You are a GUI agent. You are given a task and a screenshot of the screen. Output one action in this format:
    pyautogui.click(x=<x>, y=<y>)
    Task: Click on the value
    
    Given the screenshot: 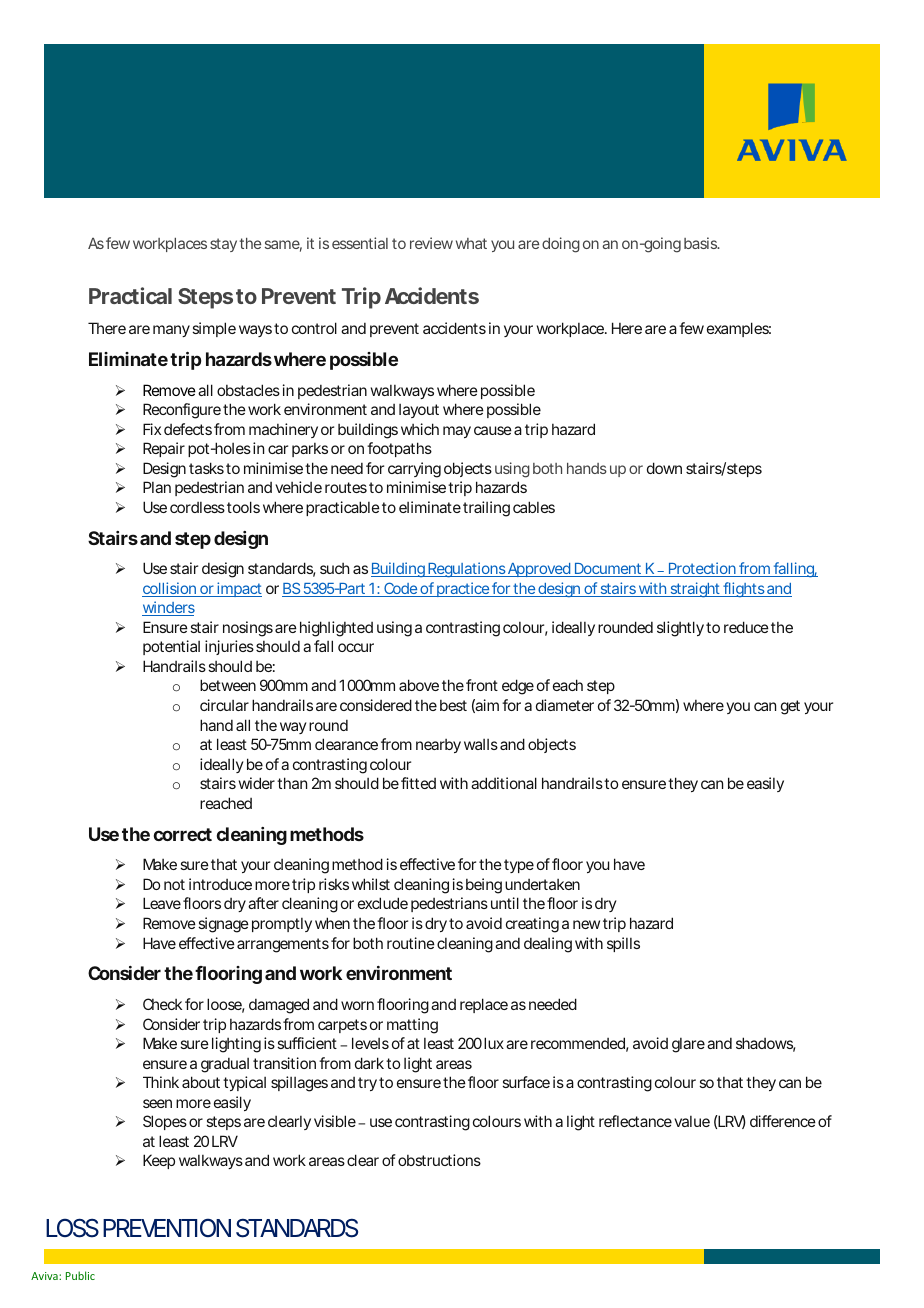 What is the action you would take?
    pyautogui.click(x=692, y=1121)
